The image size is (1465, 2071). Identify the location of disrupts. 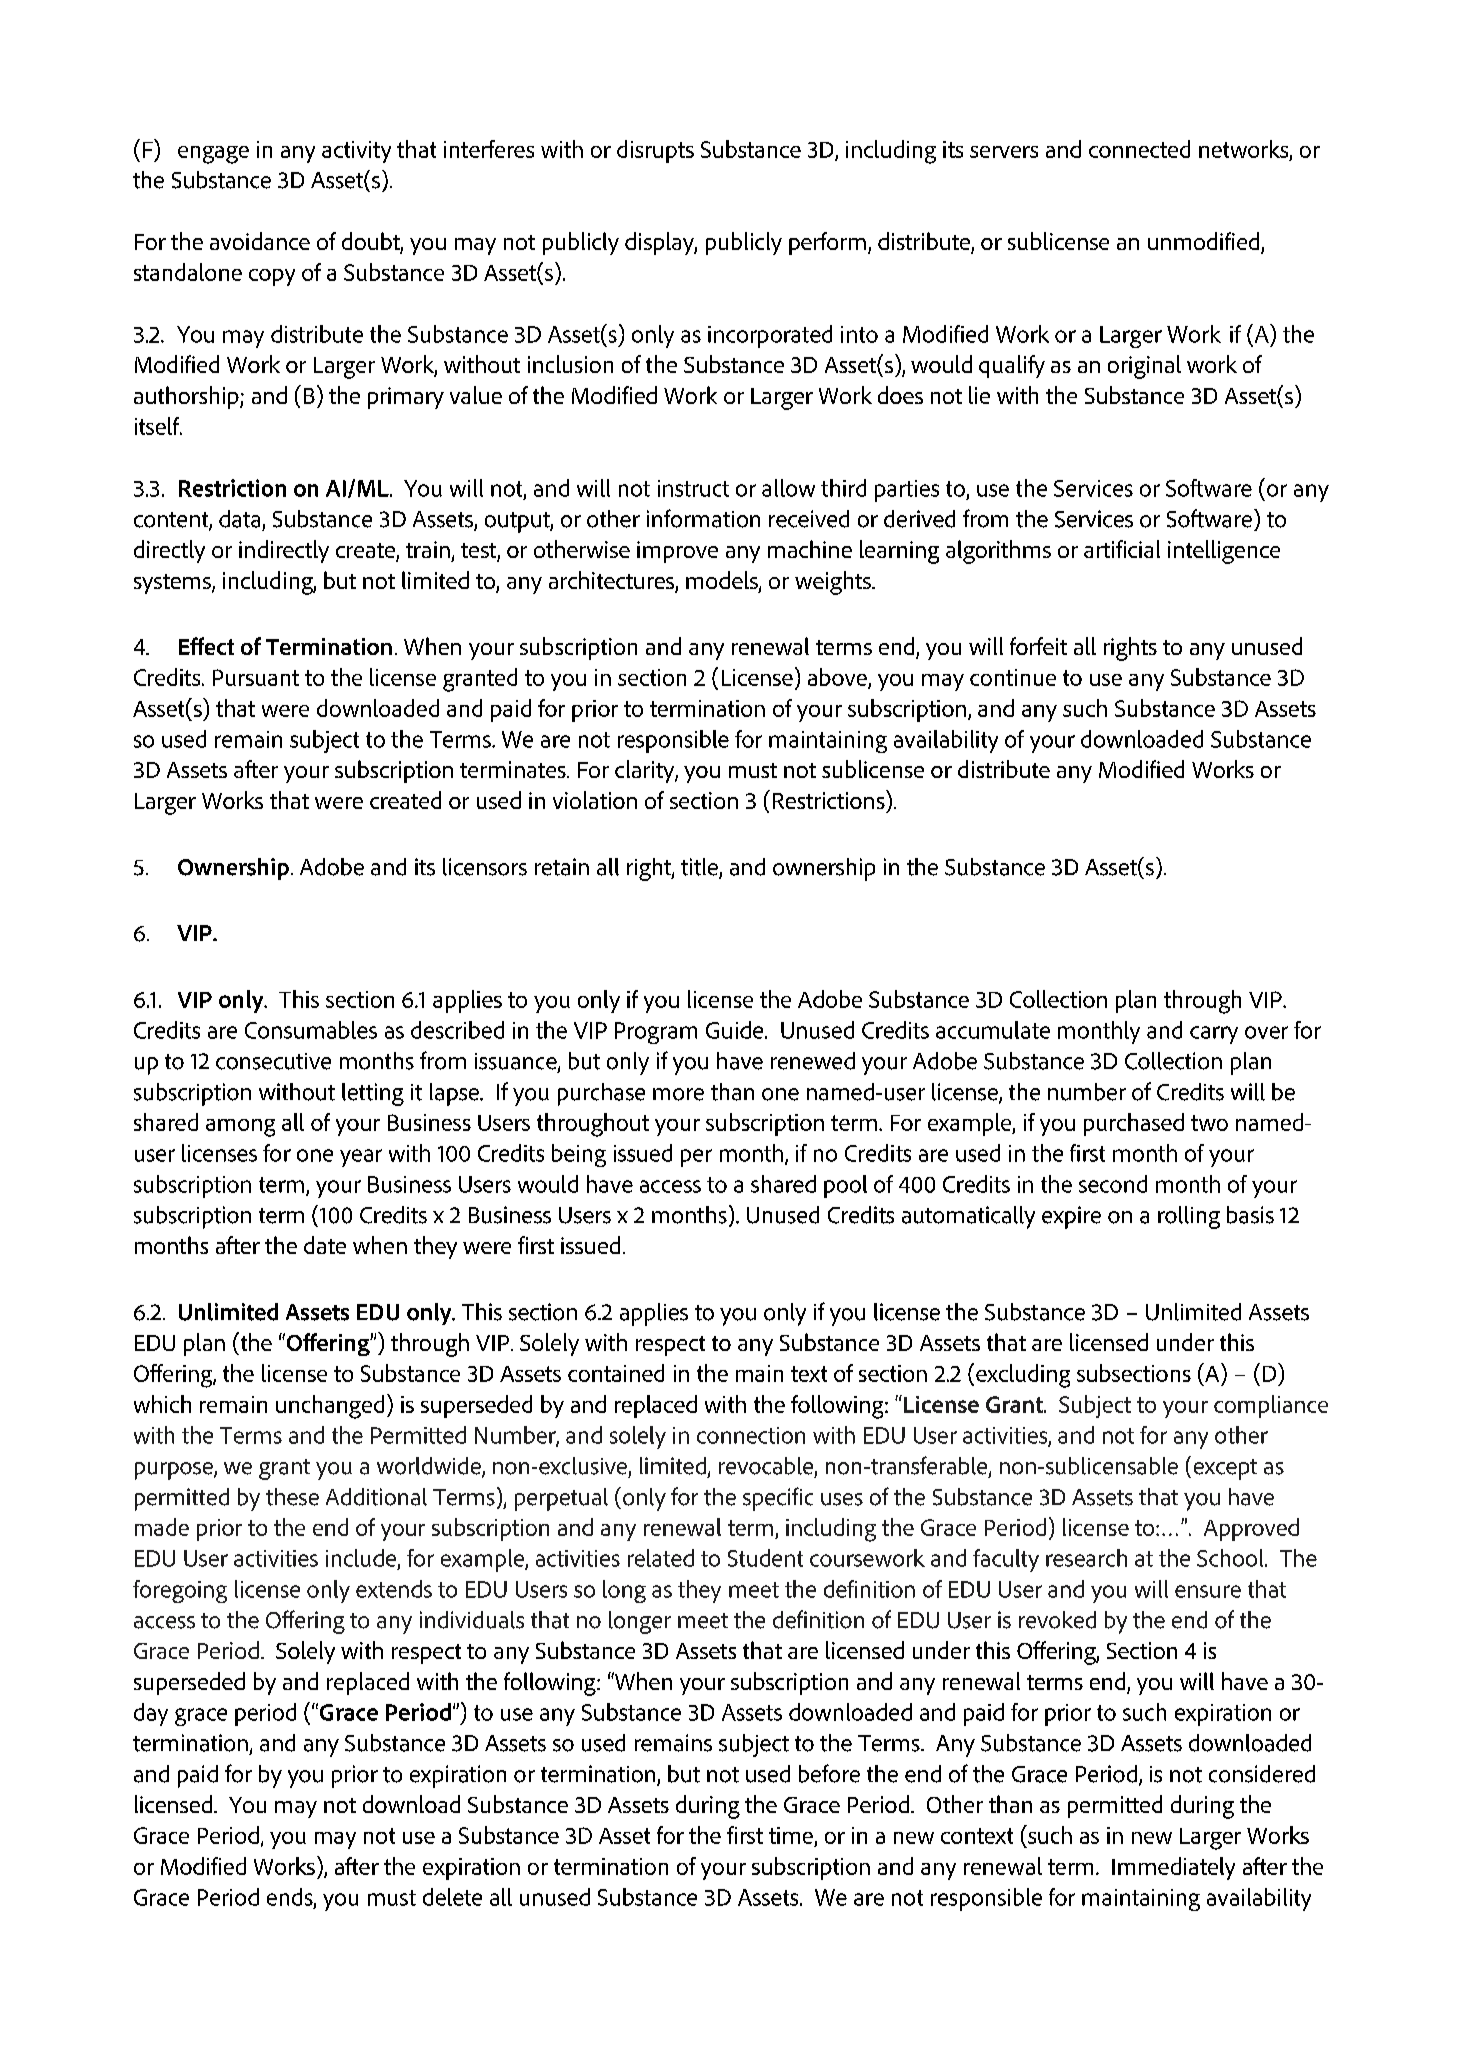
(655, 151).
